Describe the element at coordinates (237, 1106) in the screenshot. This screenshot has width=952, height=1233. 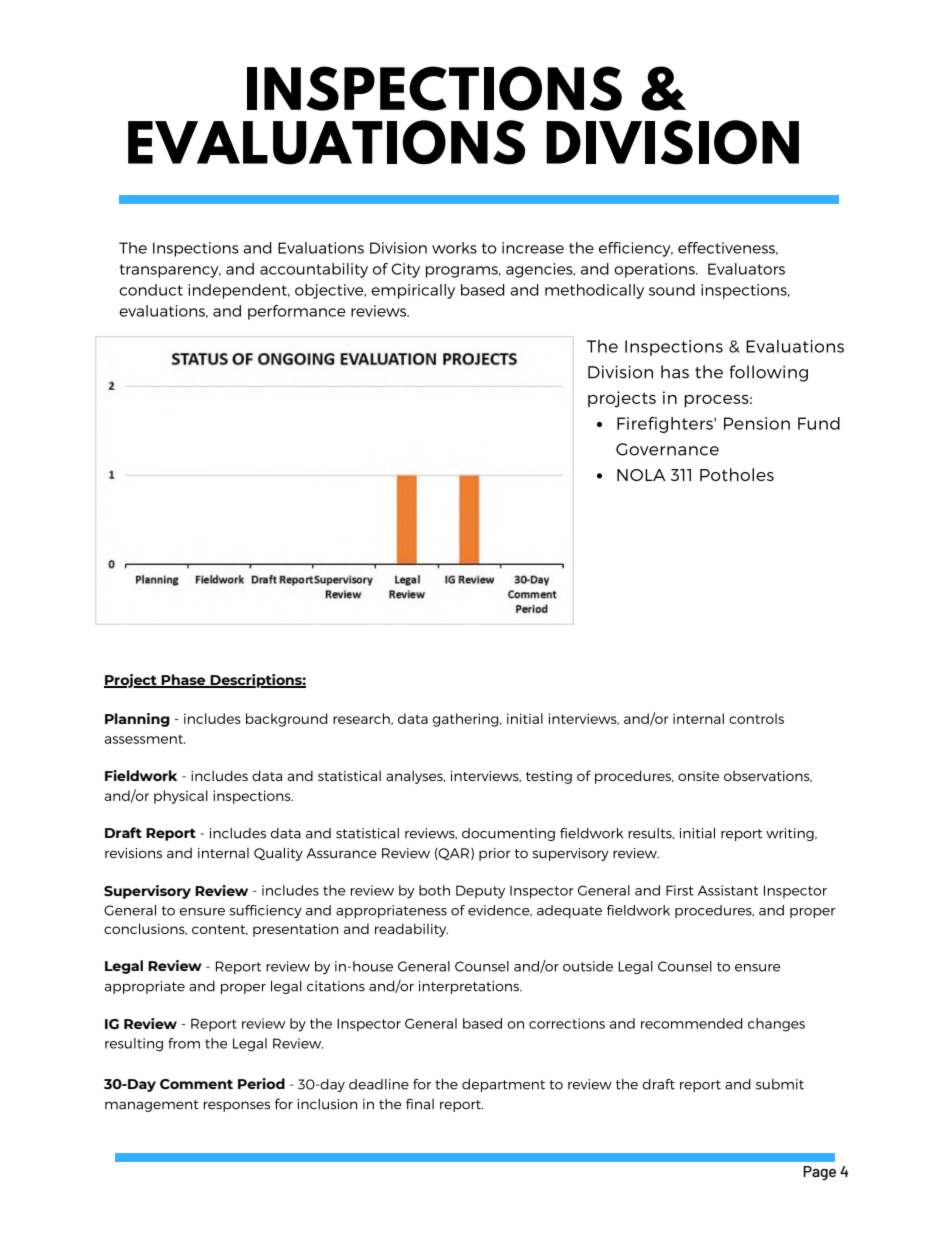
I see `responses` at that location.
